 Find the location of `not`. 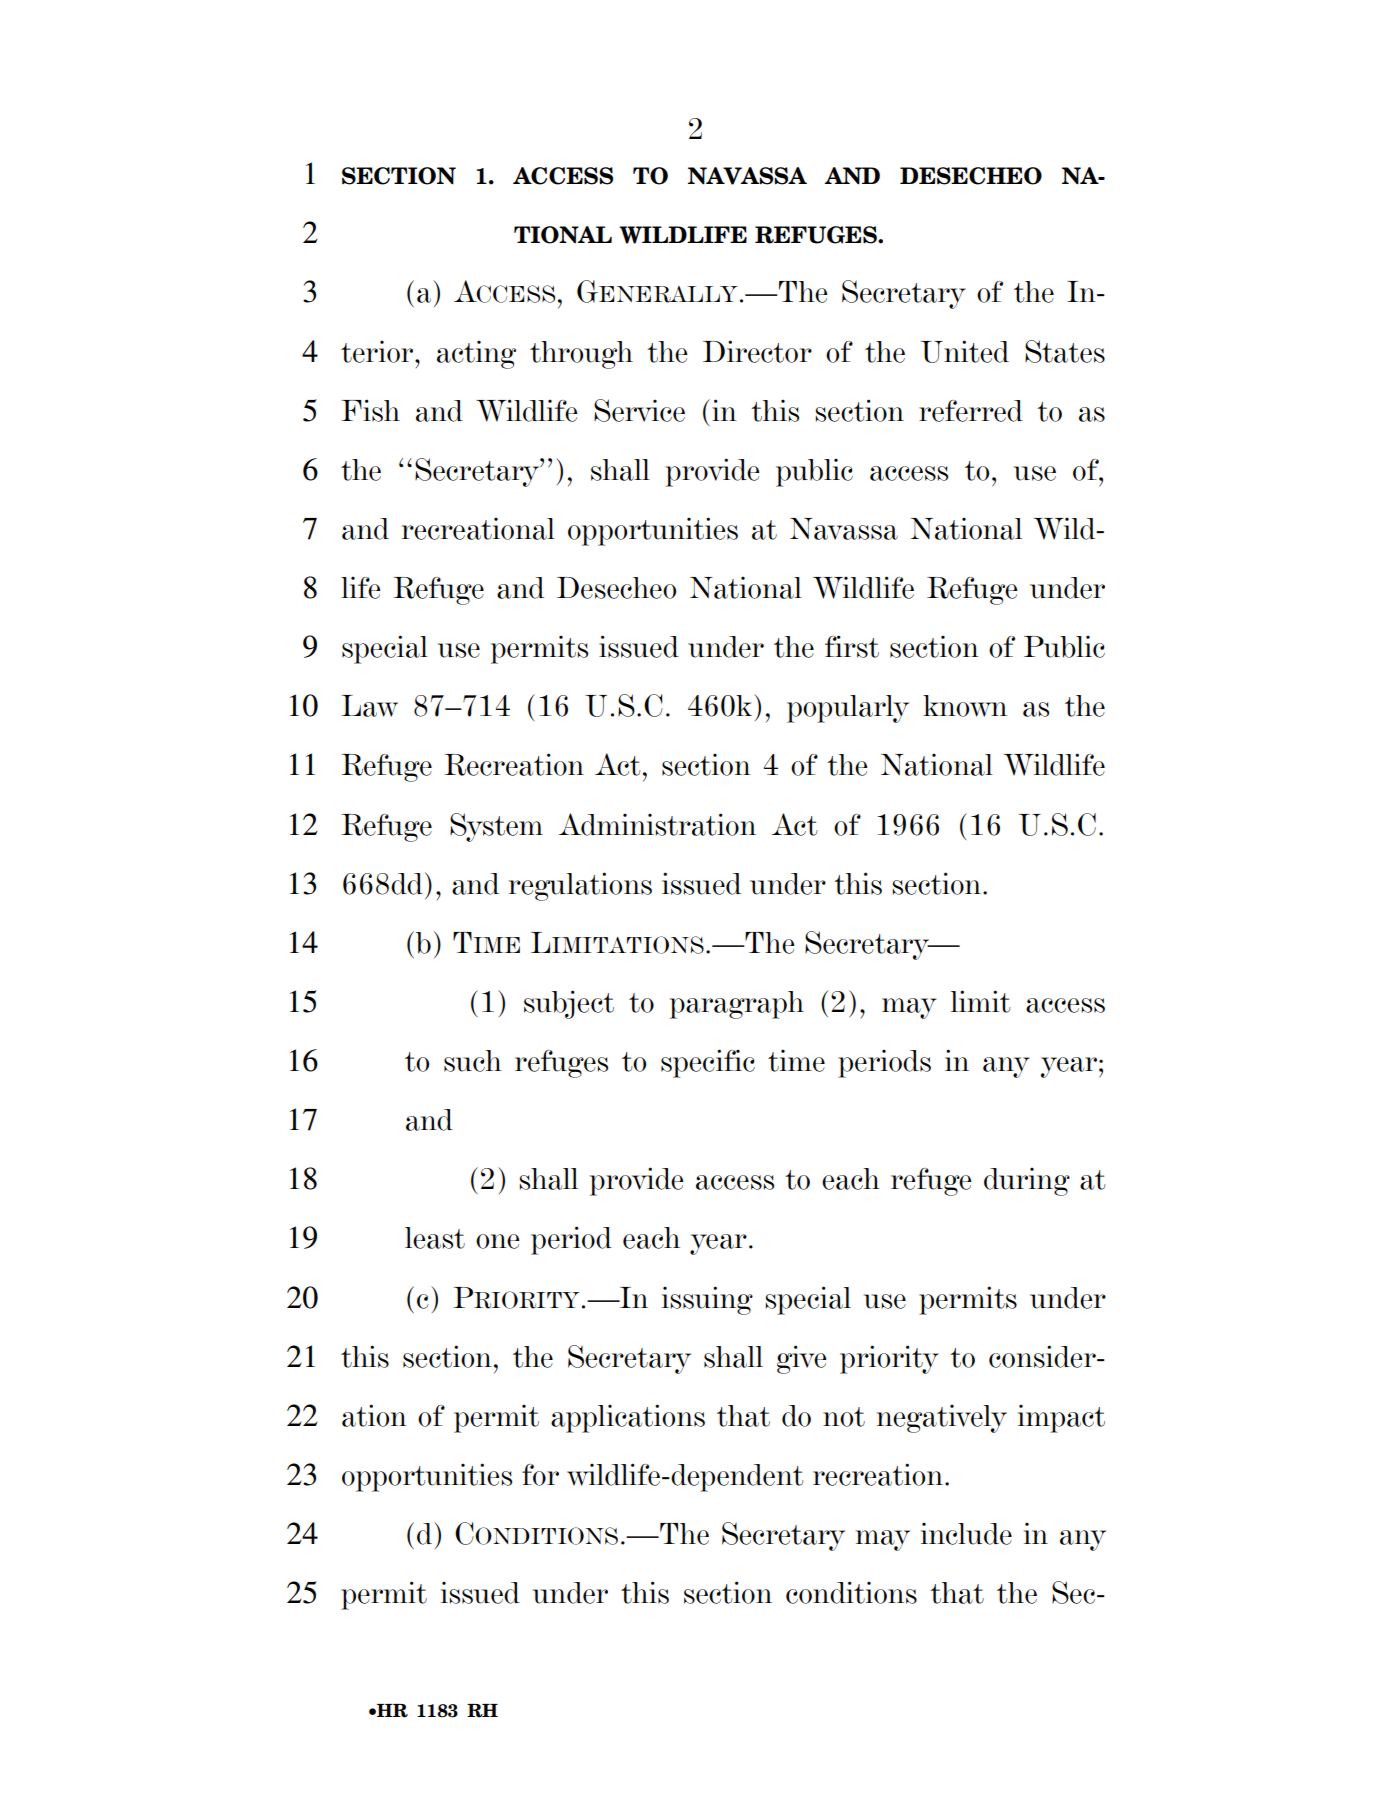

not is located at coordinates (844, 1417).
